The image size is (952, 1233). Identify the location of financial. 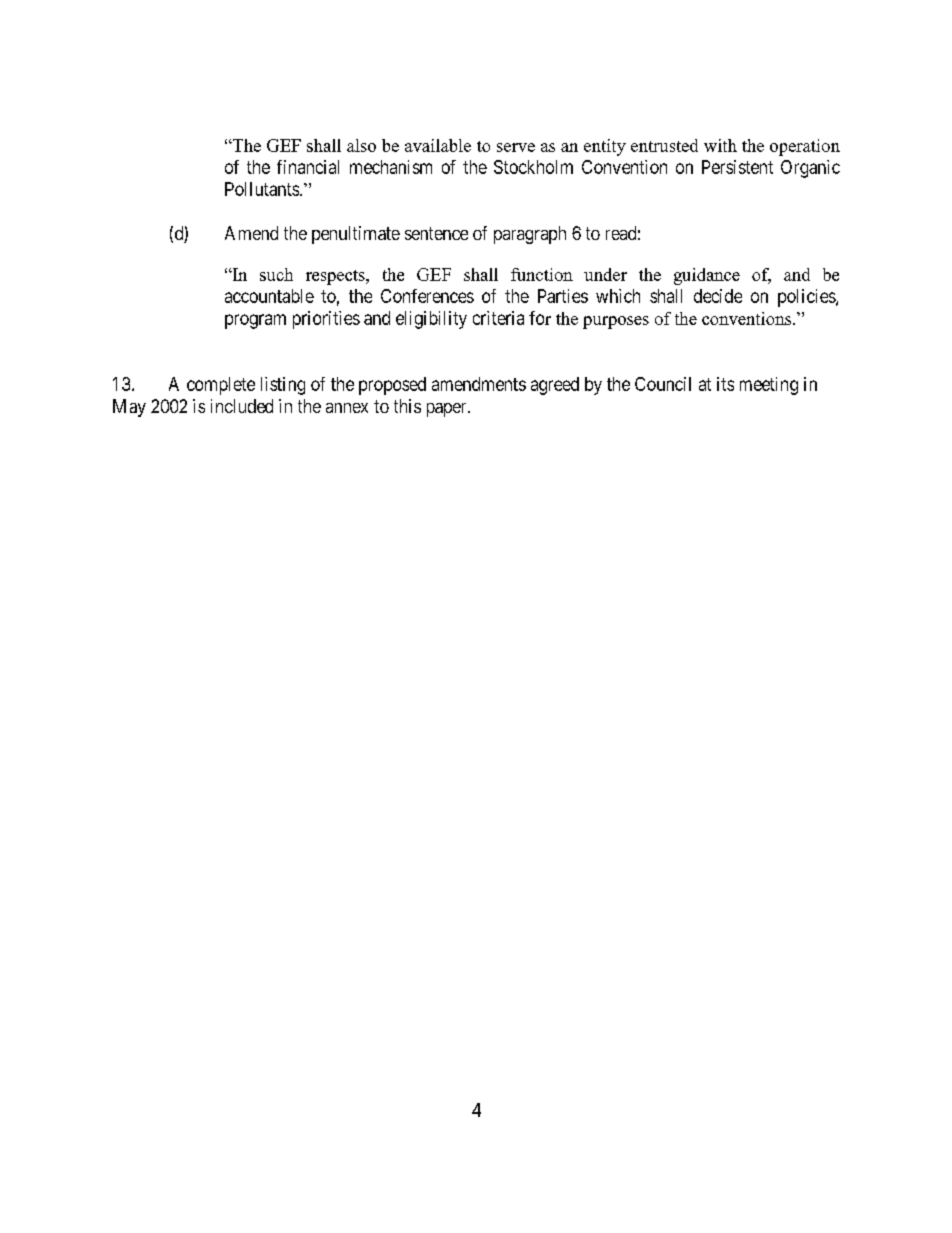
(308, 167).
